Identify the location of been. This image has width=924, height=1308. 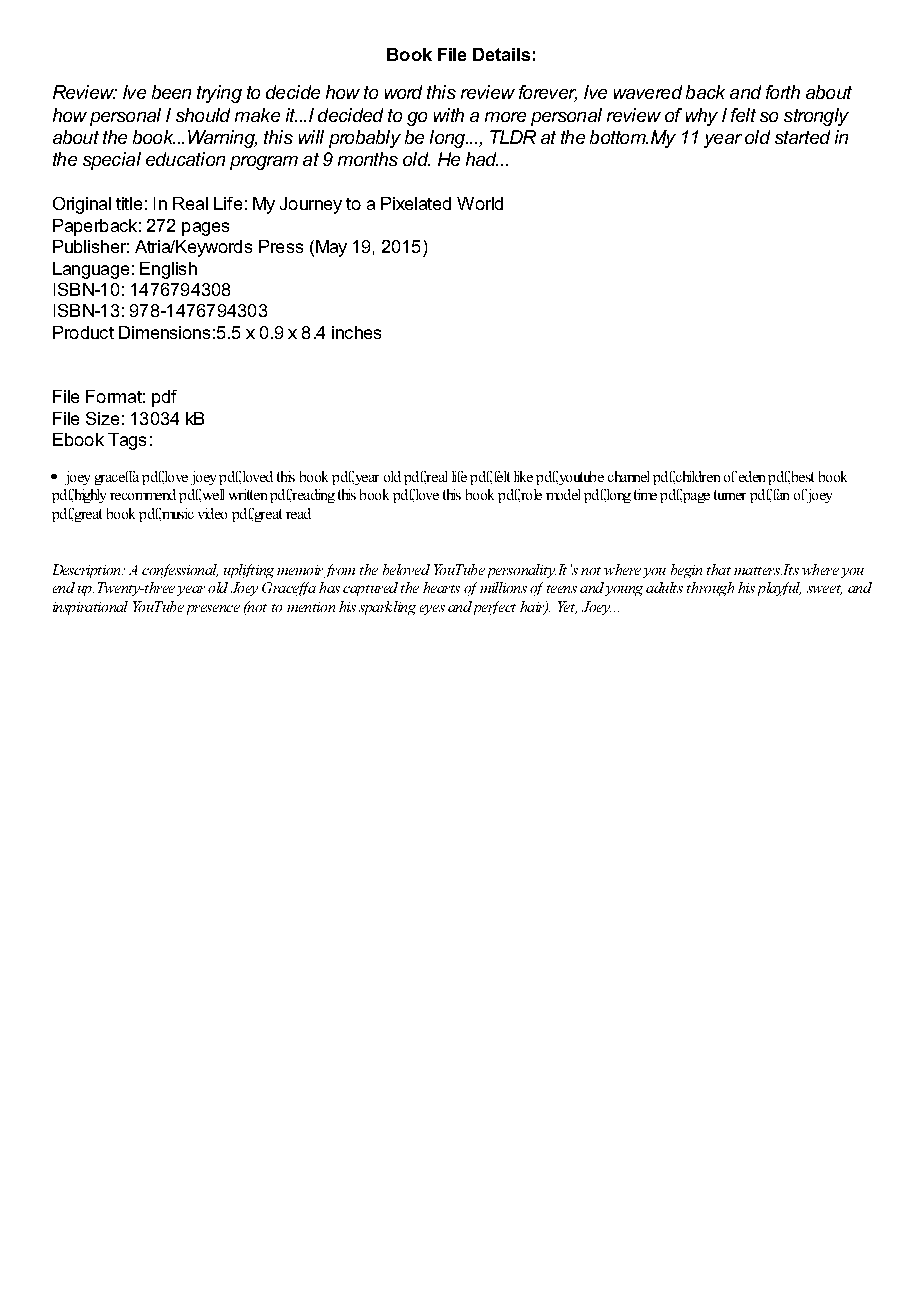
(171, 92).
